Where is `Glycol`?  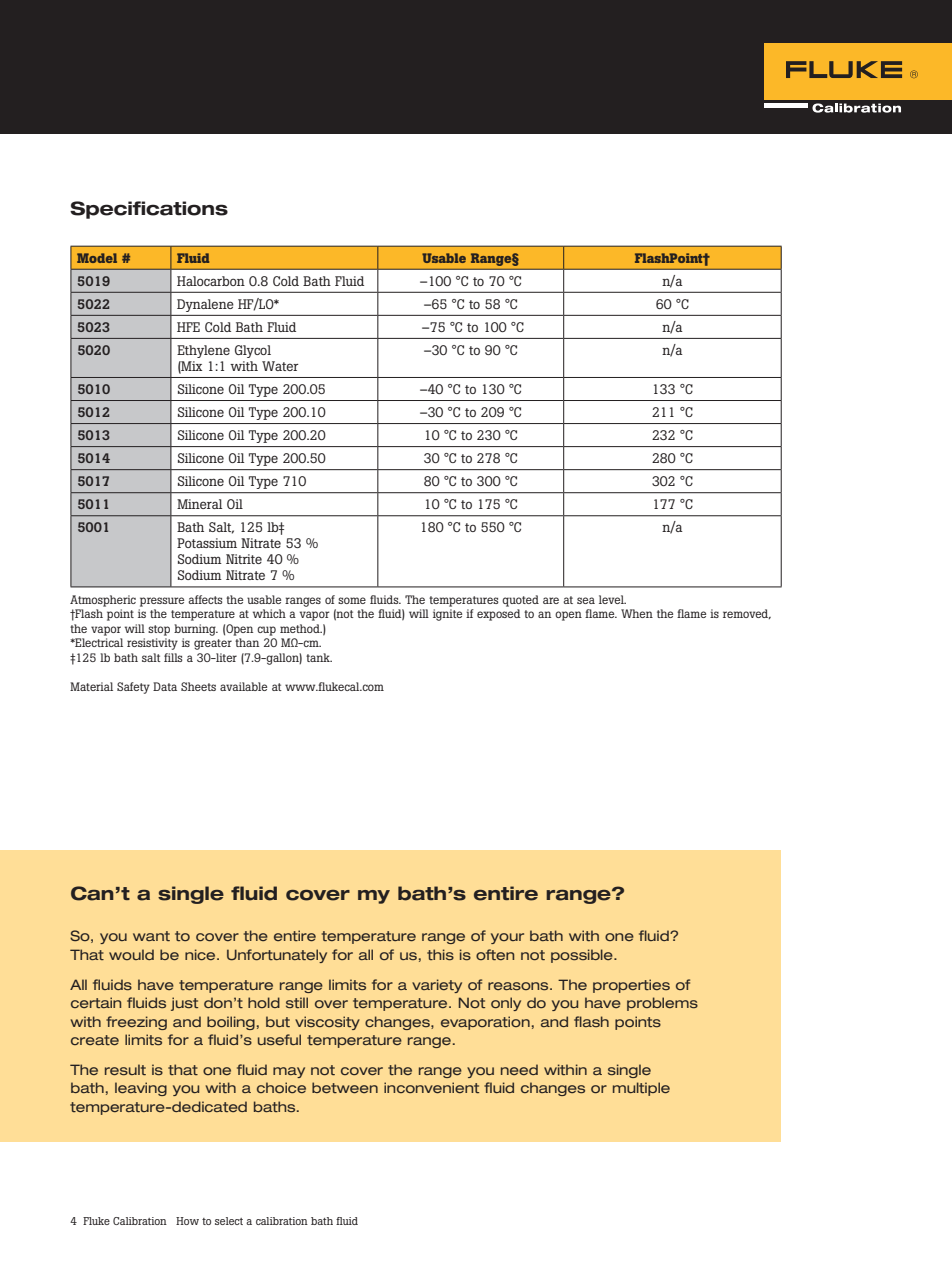 Glycol is located at coordinates (253, 351).
